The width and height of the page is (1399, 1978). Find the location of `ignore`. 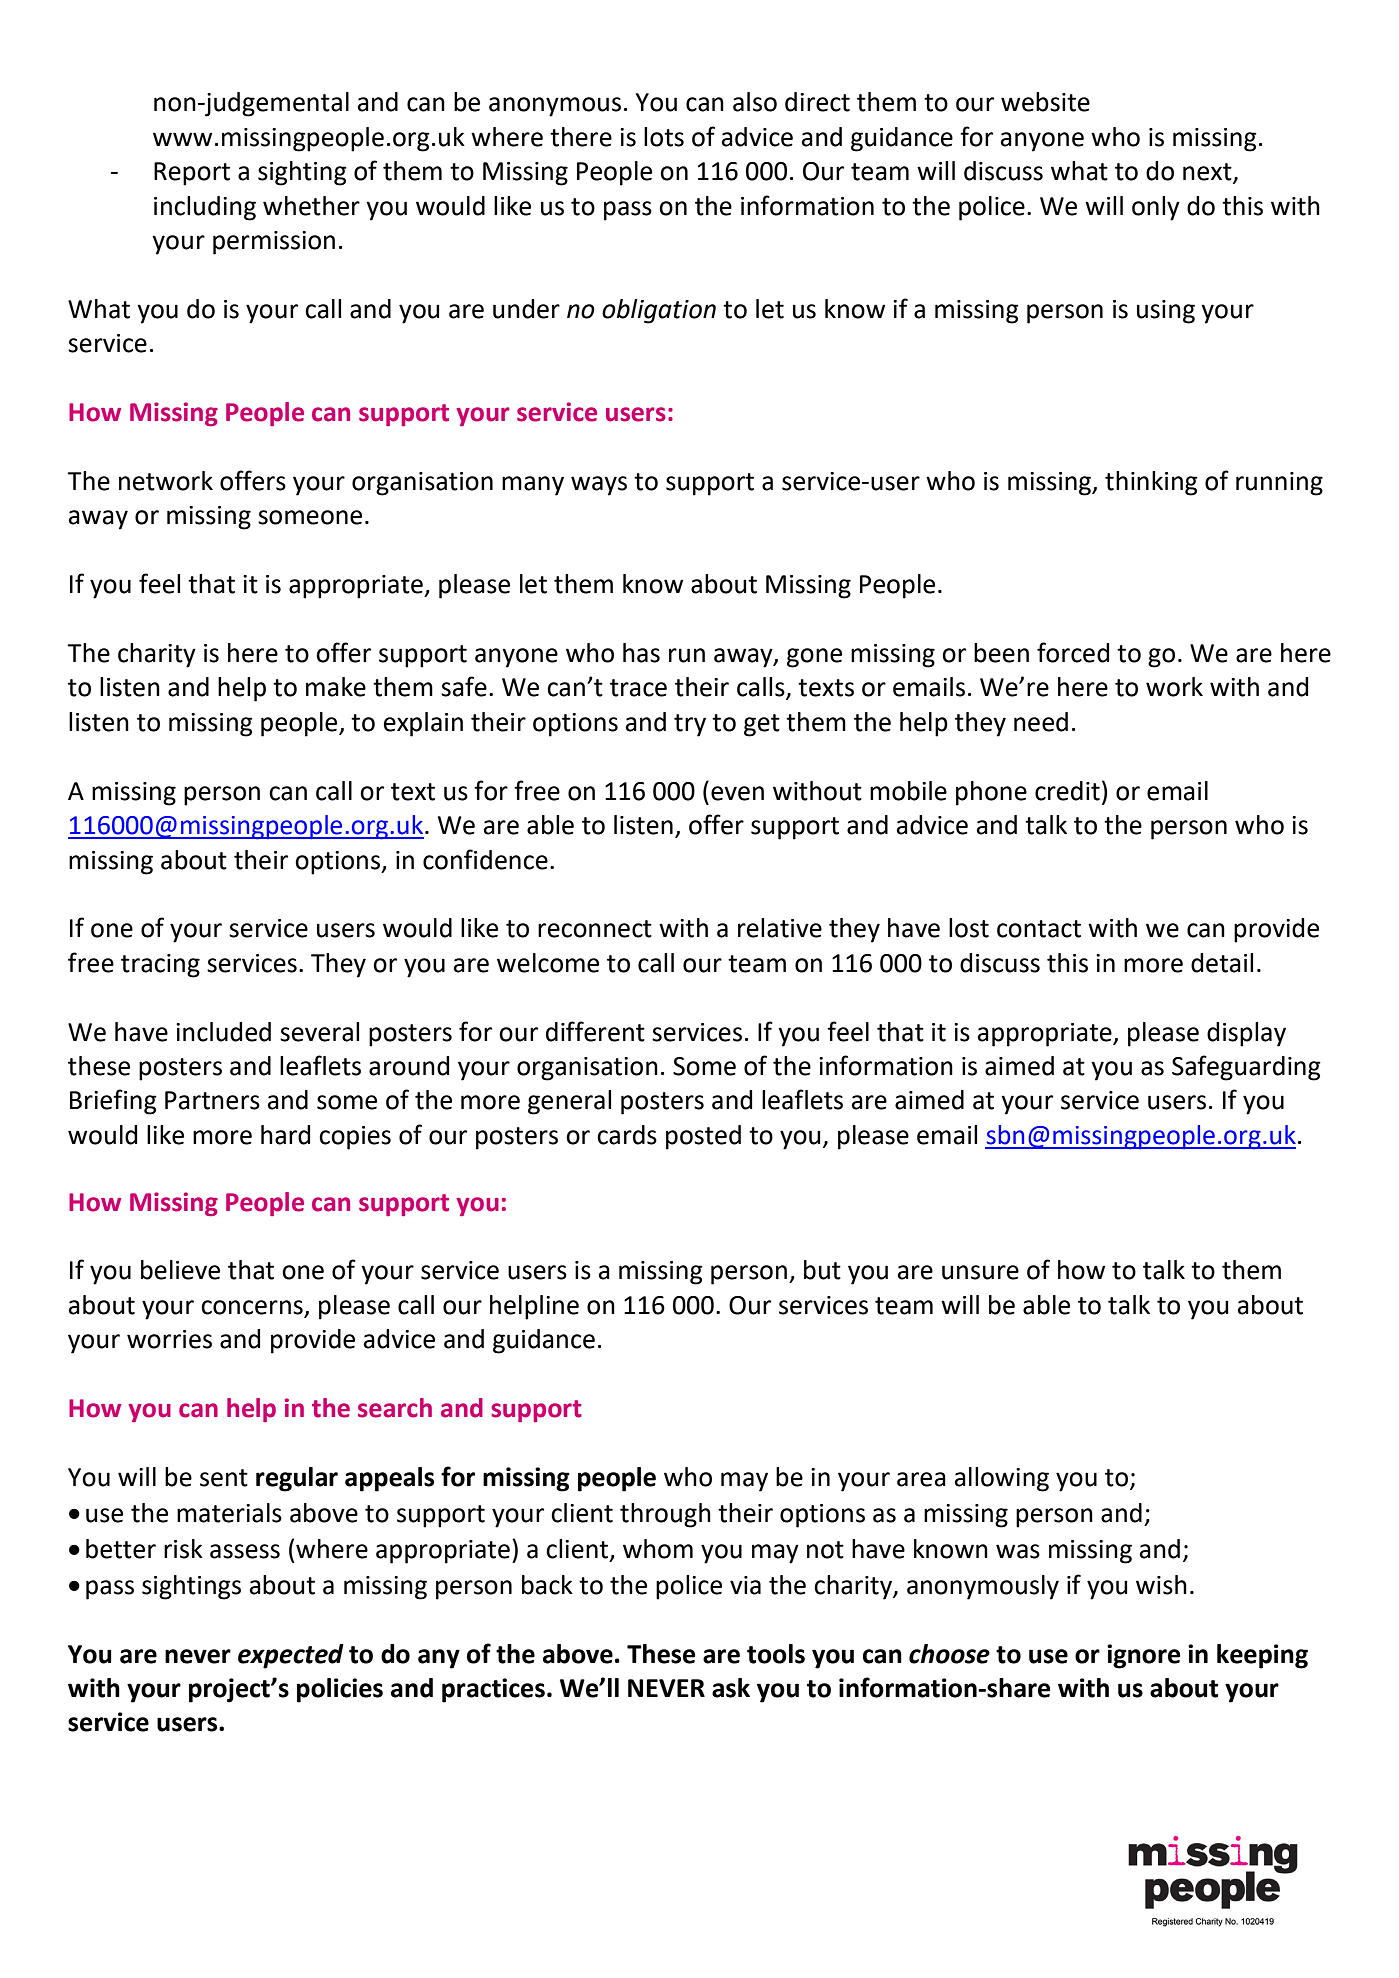

ignore is located at coordinates (1144, 1656).
